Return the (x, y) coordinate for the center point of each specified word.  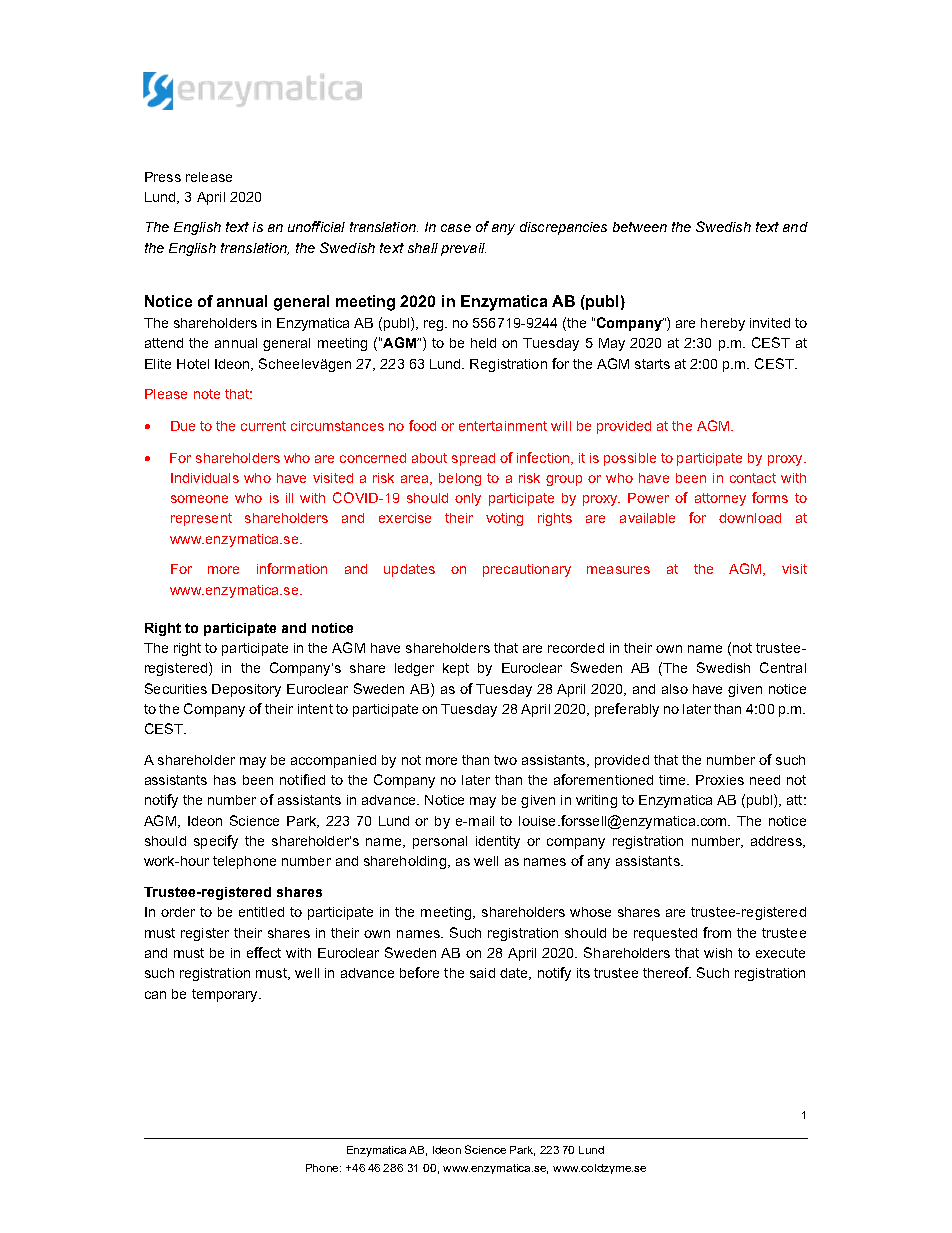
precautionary (527, 570)
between (640, 227)
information (292, 568)
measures (618, 570)
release (209, 177)
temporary (226, 995)
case (456, 228)
